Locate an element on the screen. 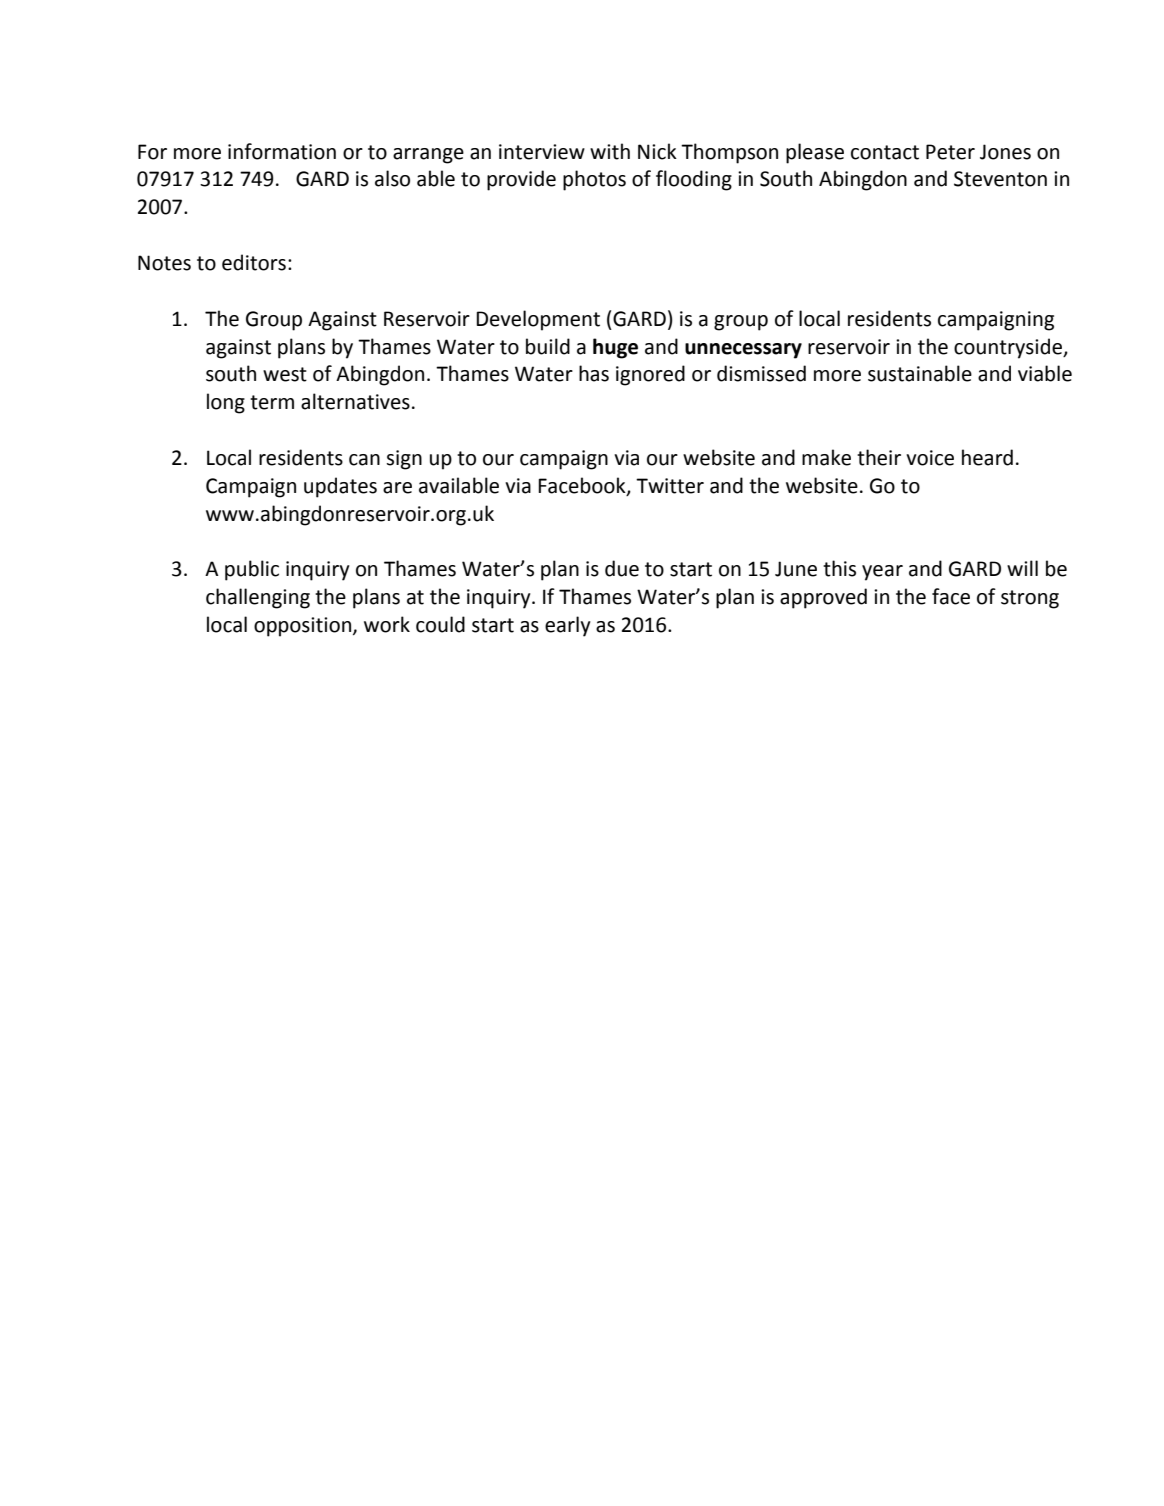 Image resolution: width=1164 pixels, height=1506 pixels. has is located at coordinates (594, 373).
